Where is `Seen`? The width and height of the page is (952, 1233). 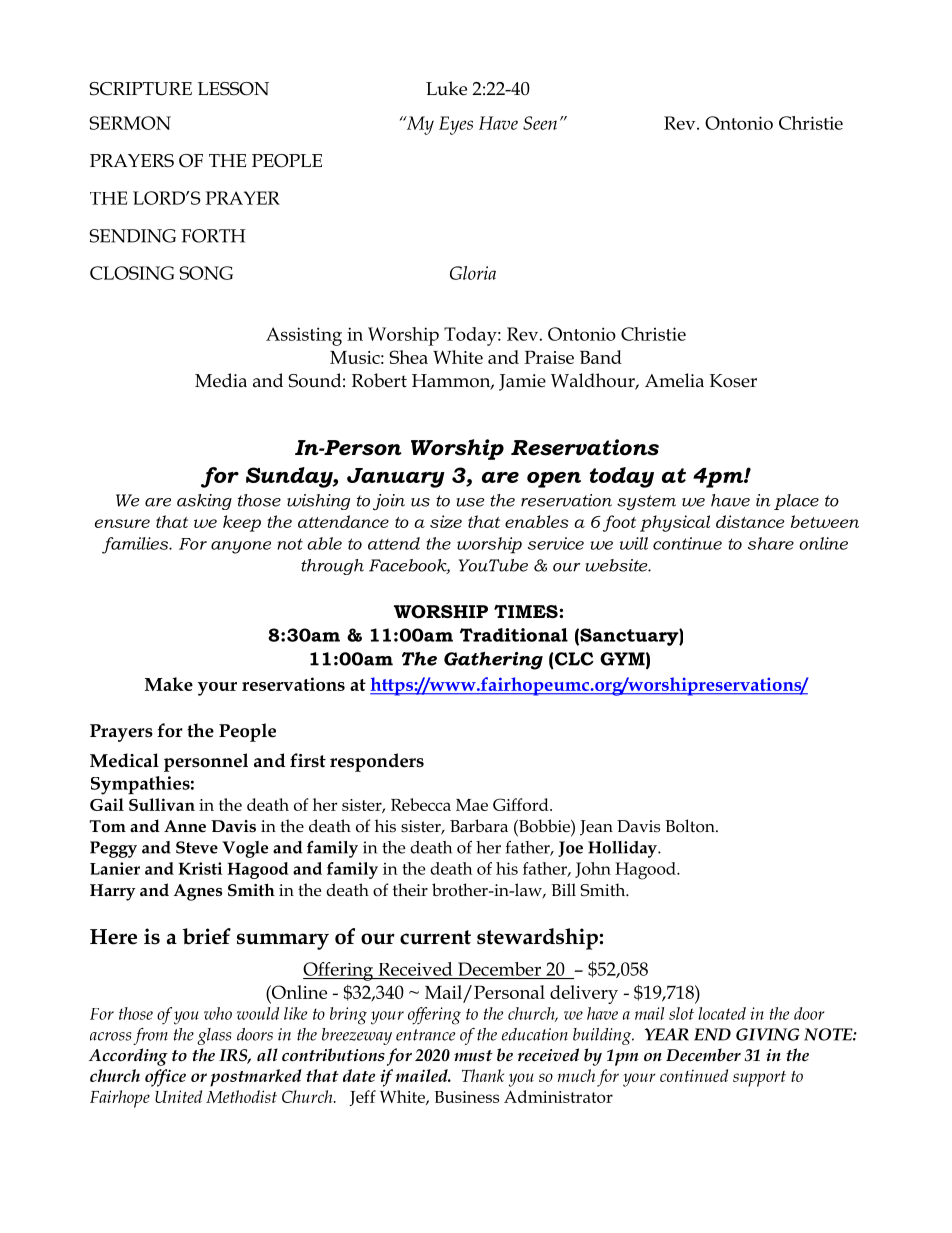
Seen is located at coordinates (540, 123).
